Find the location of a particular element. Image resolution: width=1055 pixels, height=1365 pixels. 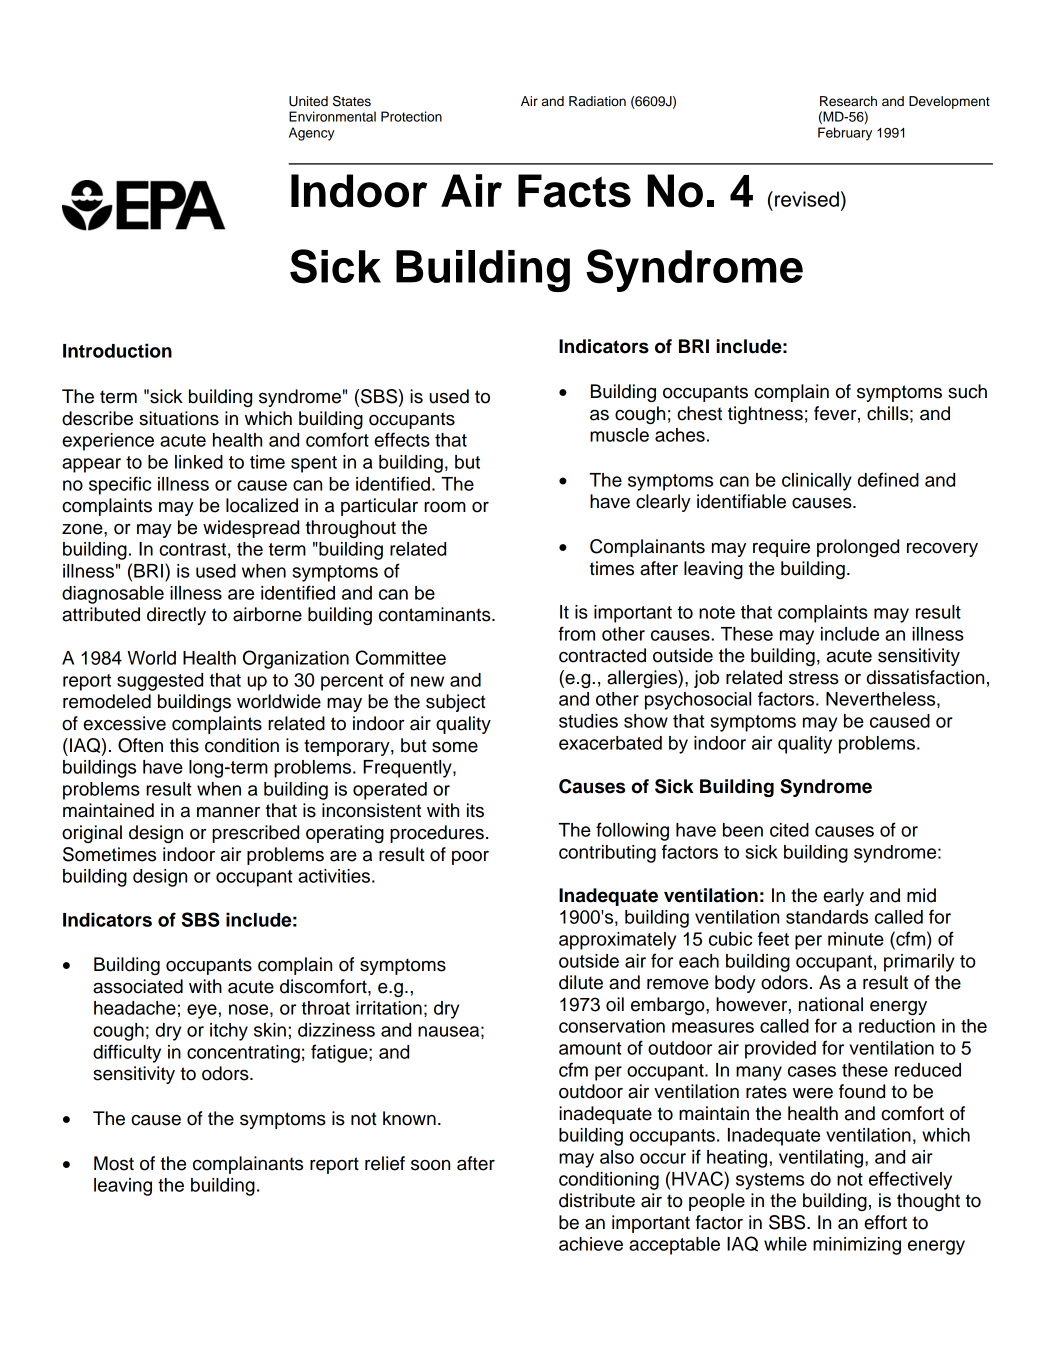

cited is located at coordinates (789, 830).
